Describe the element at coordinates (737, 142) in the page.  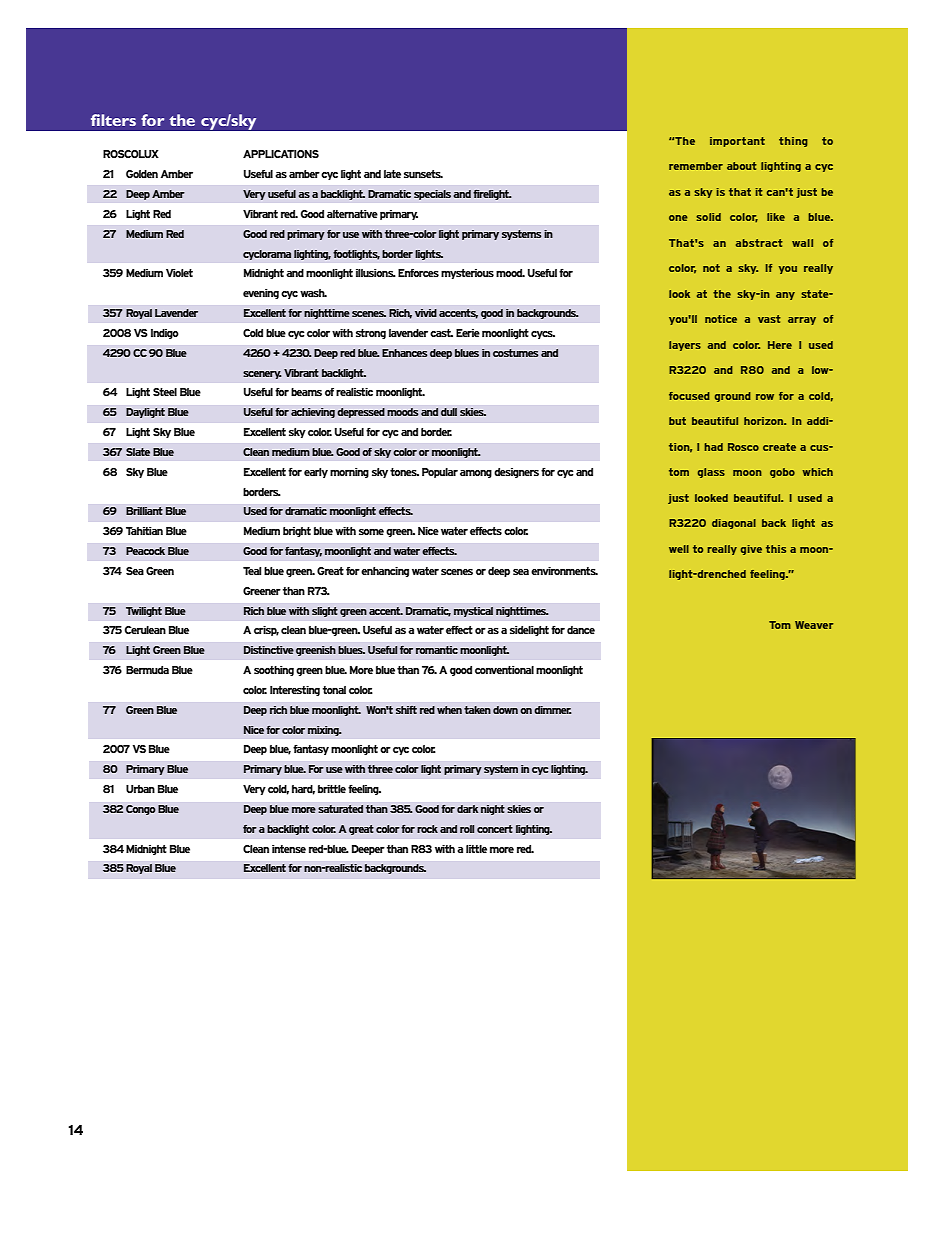
I see `important` at that location.
